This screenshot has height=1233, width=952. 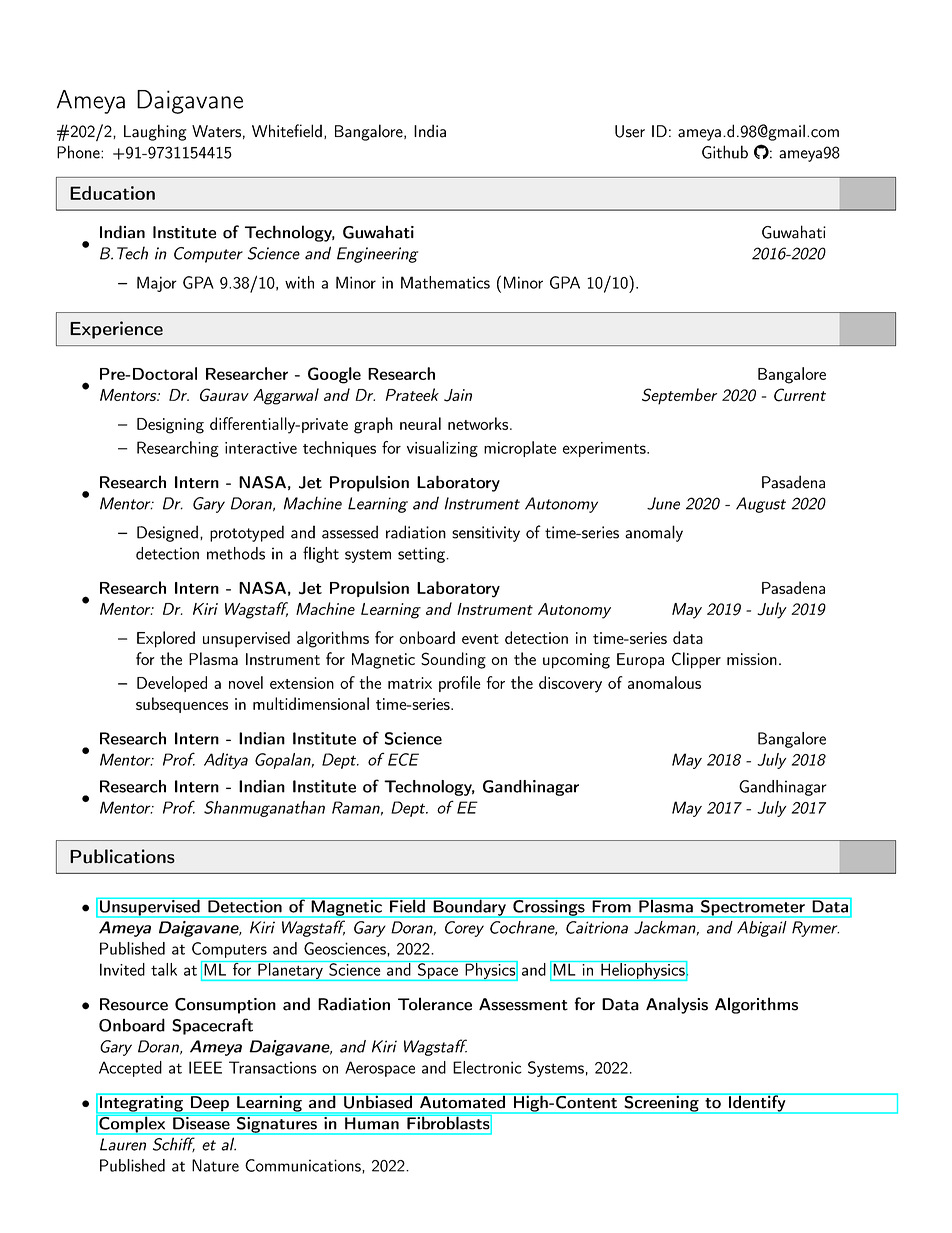 What do you see at coordinates (170, 426) in the screenshot?
I see `Designing` at bounding box center [170, 426].
